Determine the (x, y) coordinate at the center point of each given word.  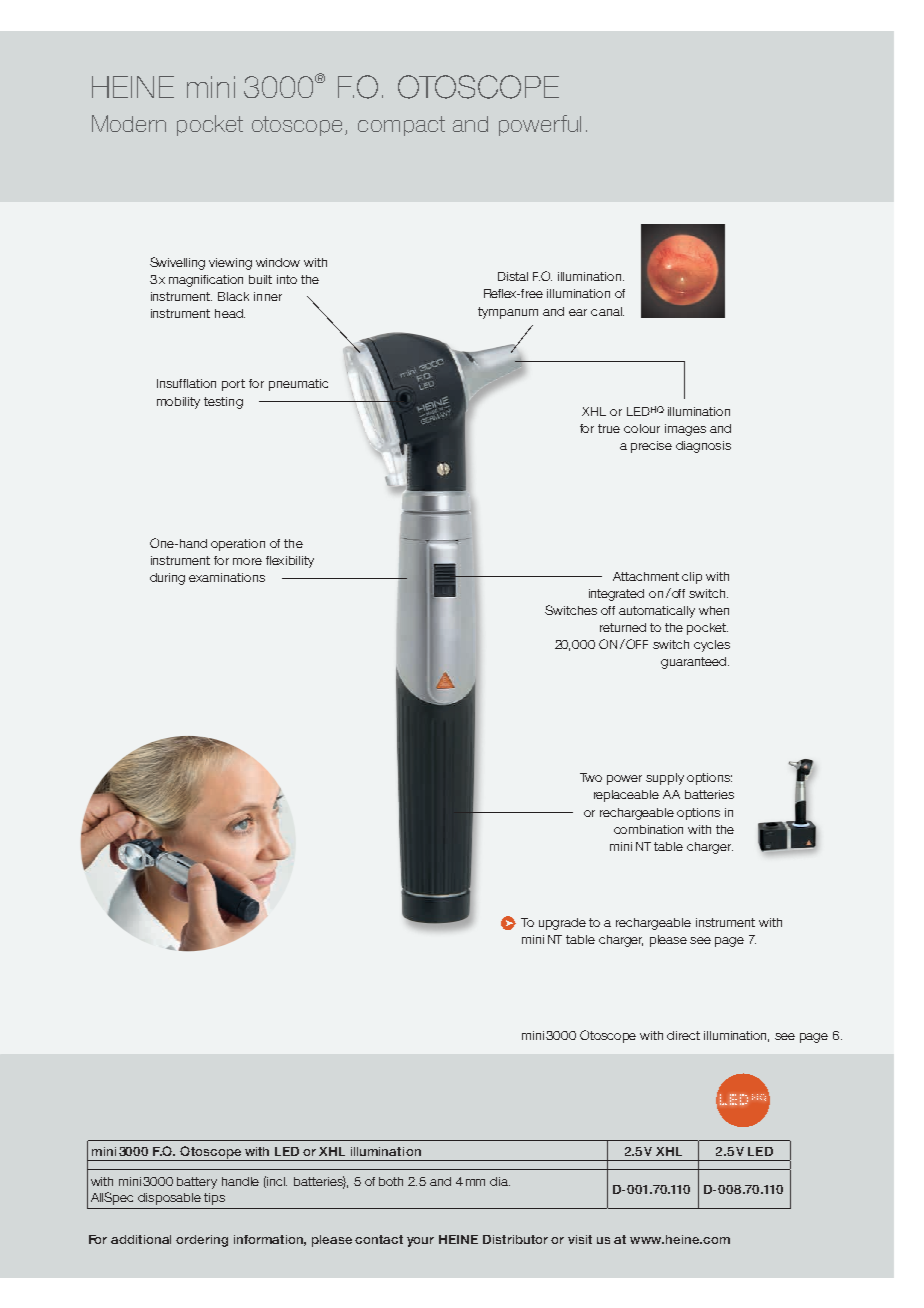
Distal (513, 276)
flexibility (290, 562)
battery (197, 1183)
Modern (129, 123)
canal (607, 311)
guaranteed (695, 663)
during (167, 579)
